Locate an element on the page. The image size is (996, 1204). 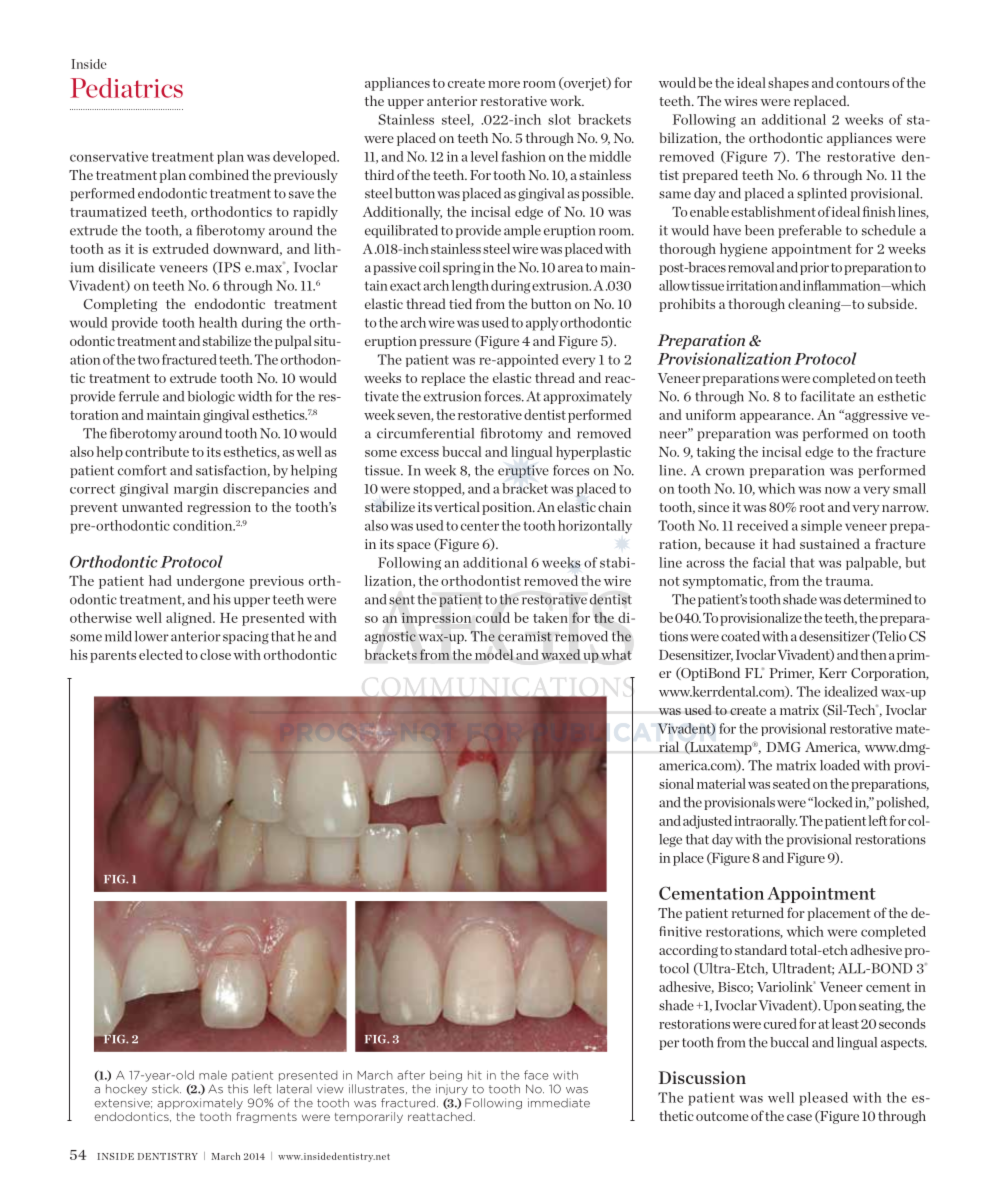
Pediatrics is located at coordinates (126, 88).
